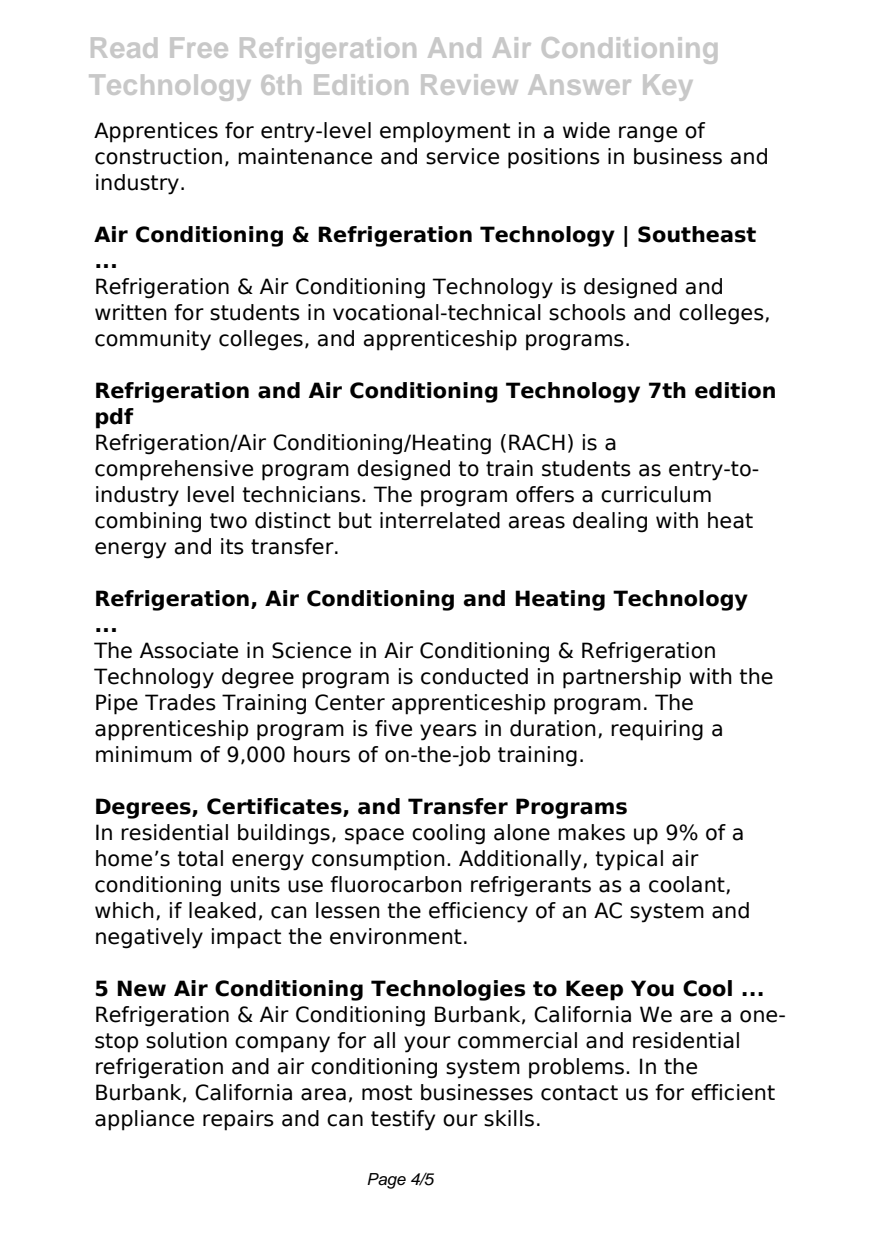  I want to click on years, so click(448, 732).
